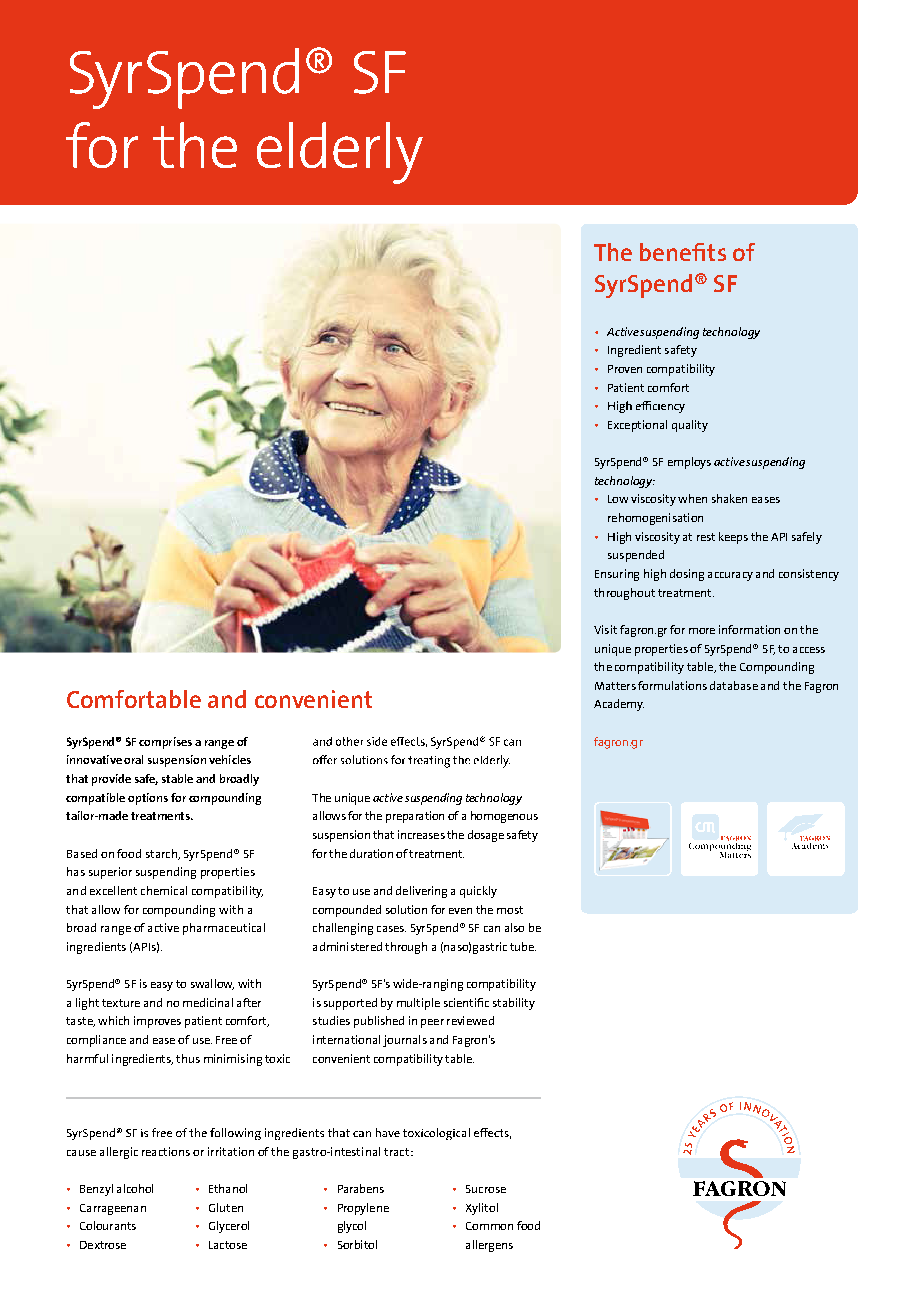  I want to click on elderly, so click(340, 153).
